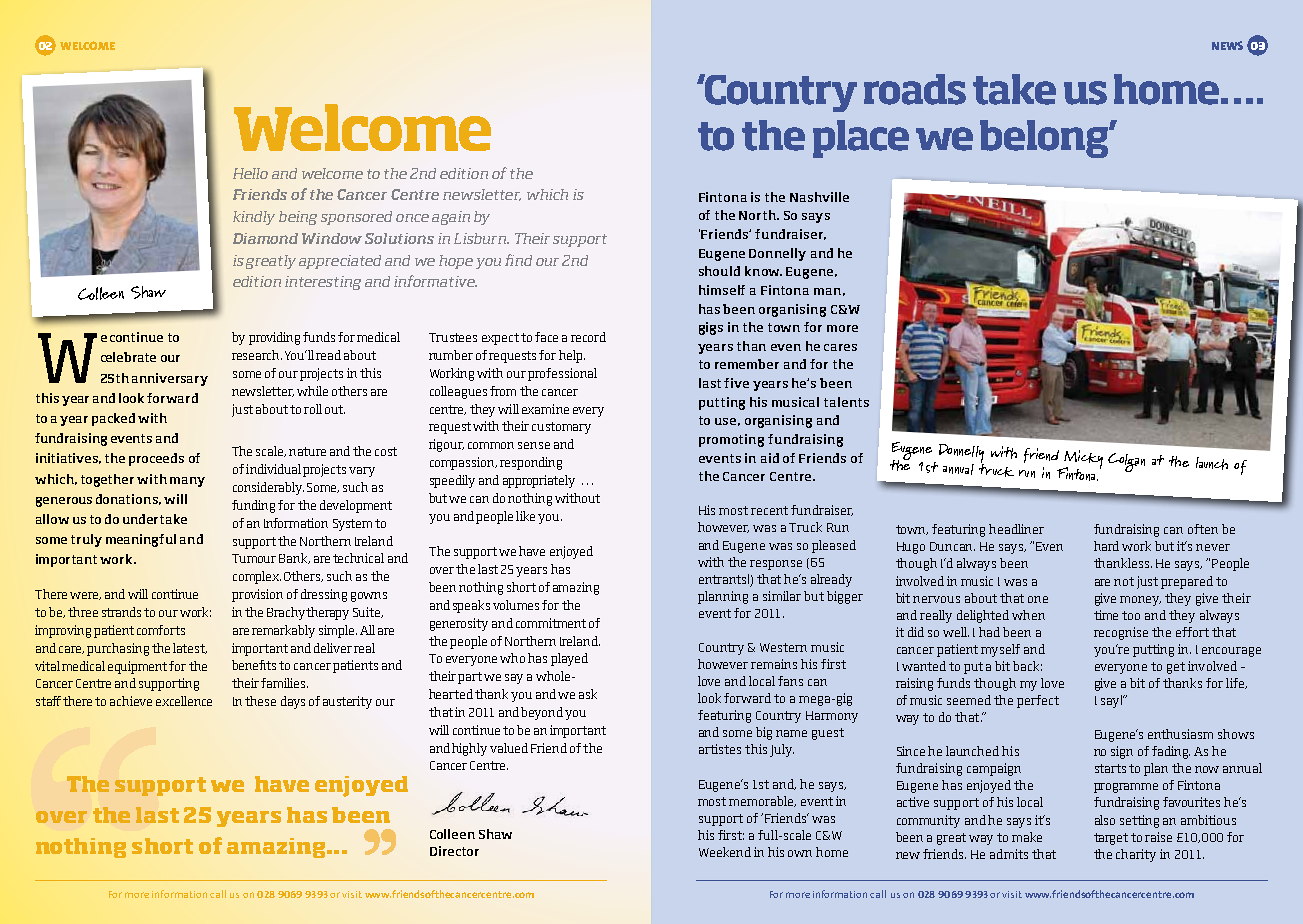  What do you see at coordinates (572, 356) in the page?
I see `help` at bounding box center [572, 356].
